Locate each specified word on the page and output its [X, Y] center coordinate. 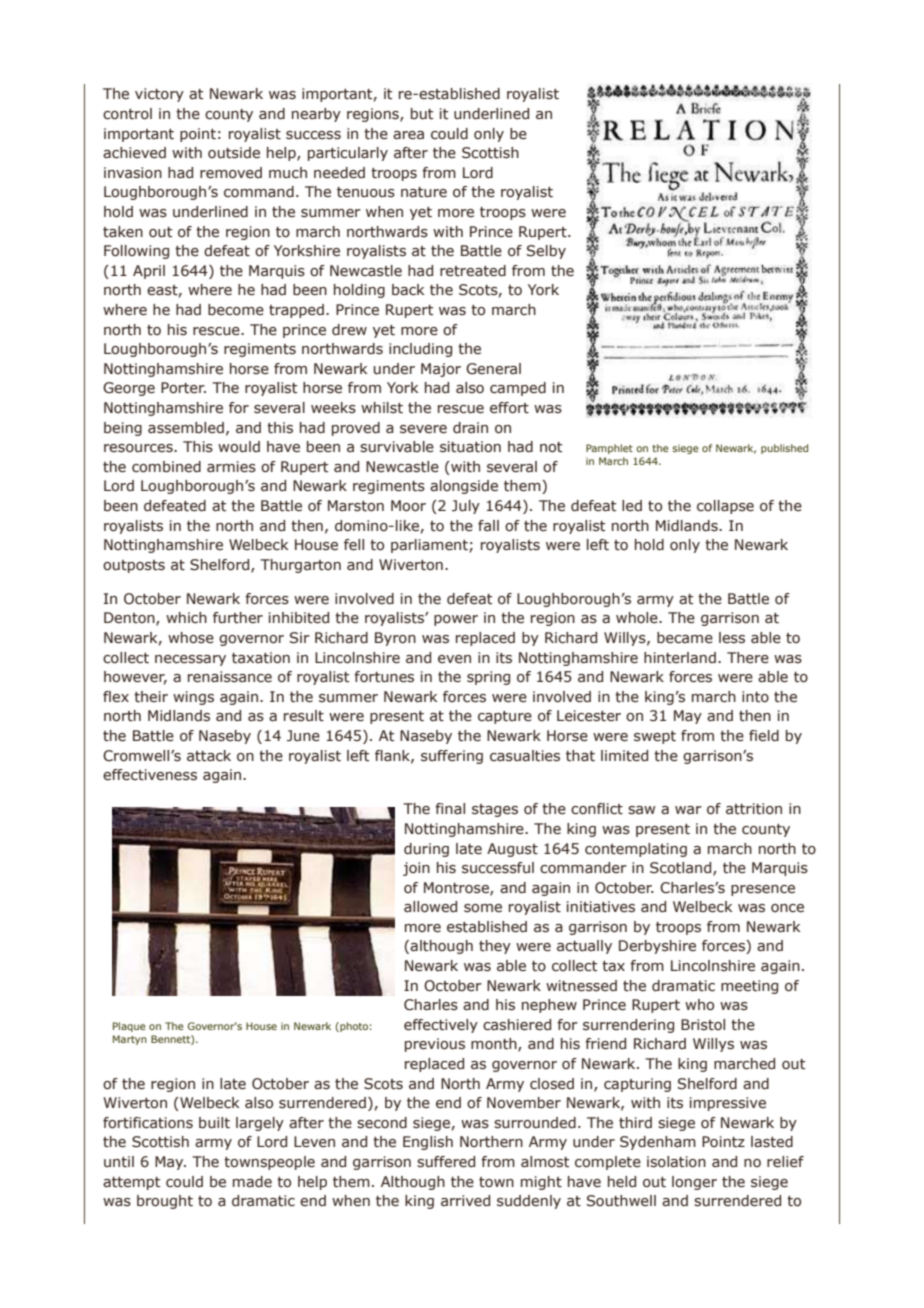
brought [165, 1202]
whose [191, 638]
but [422, 114]
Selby [546, 252]
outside [234, 153]
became [685, 638]
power [456, 620]
